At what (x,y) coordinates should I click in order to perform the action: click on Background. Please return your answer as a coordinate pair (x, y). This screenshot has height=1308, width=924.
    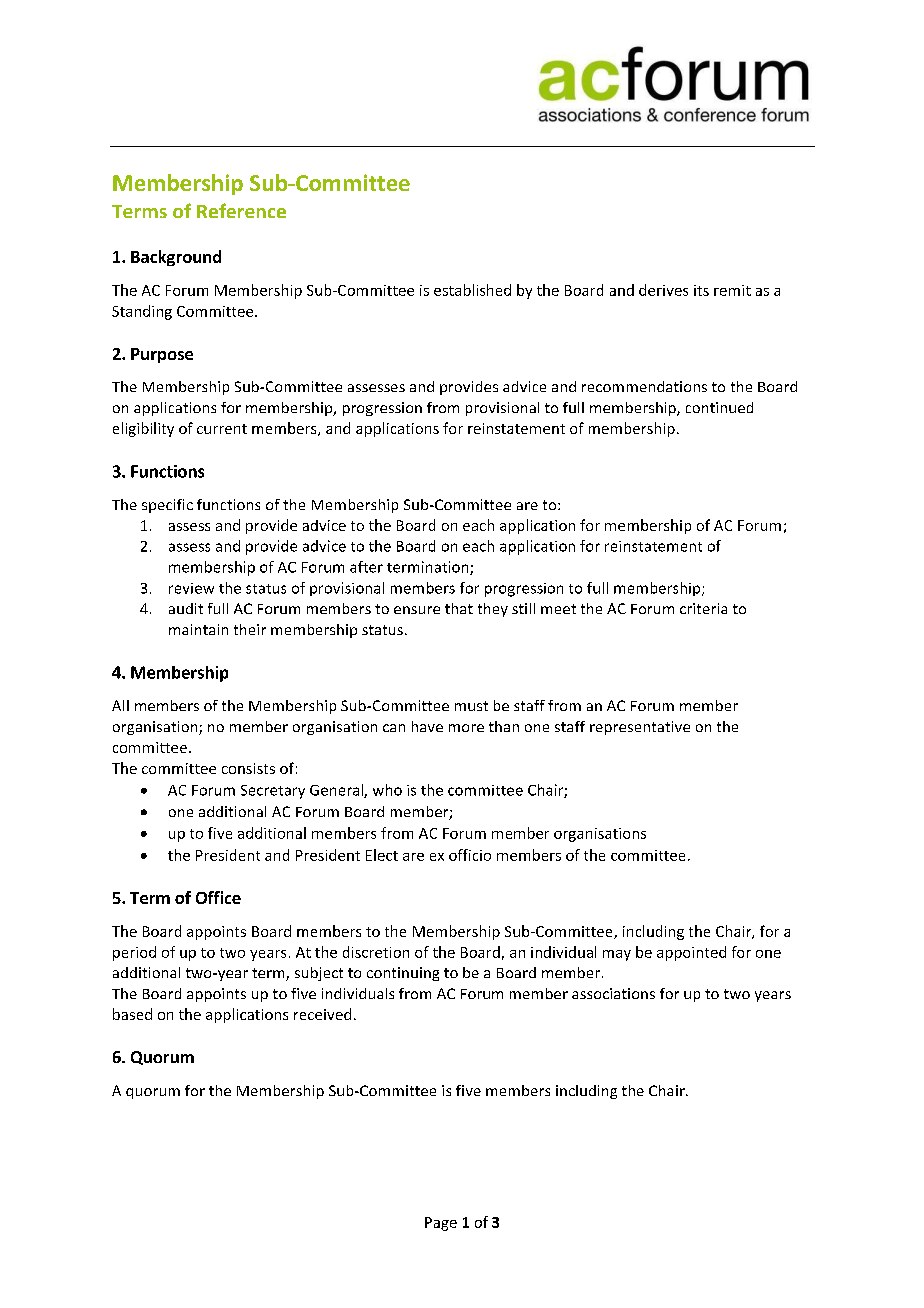
    Looking at the image, I should click on (176, 258).
